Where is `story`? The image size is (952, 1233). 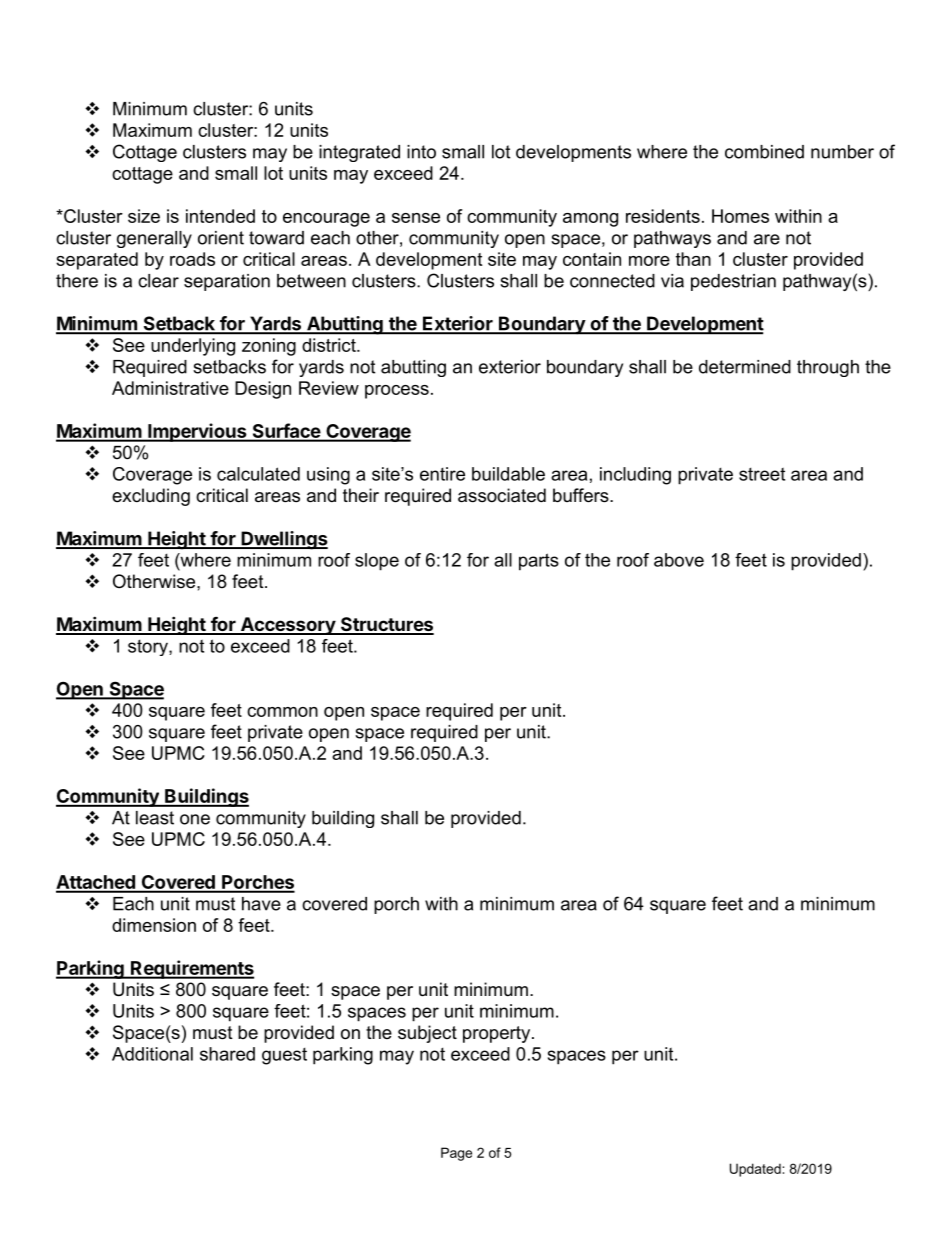 story is located at coordinates (149, 647).
